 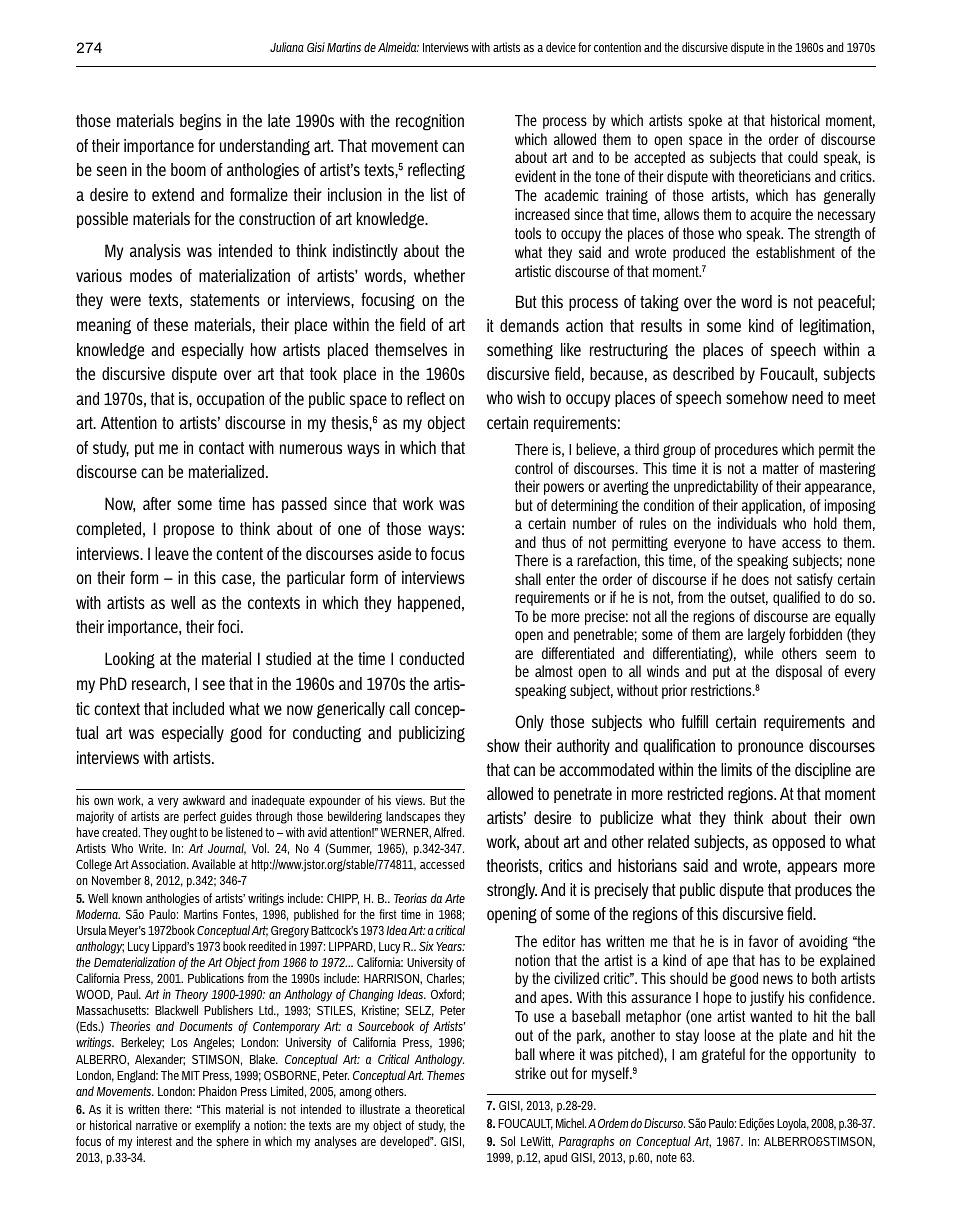 I want to click on Alfred, so click(x=449, y=832).
